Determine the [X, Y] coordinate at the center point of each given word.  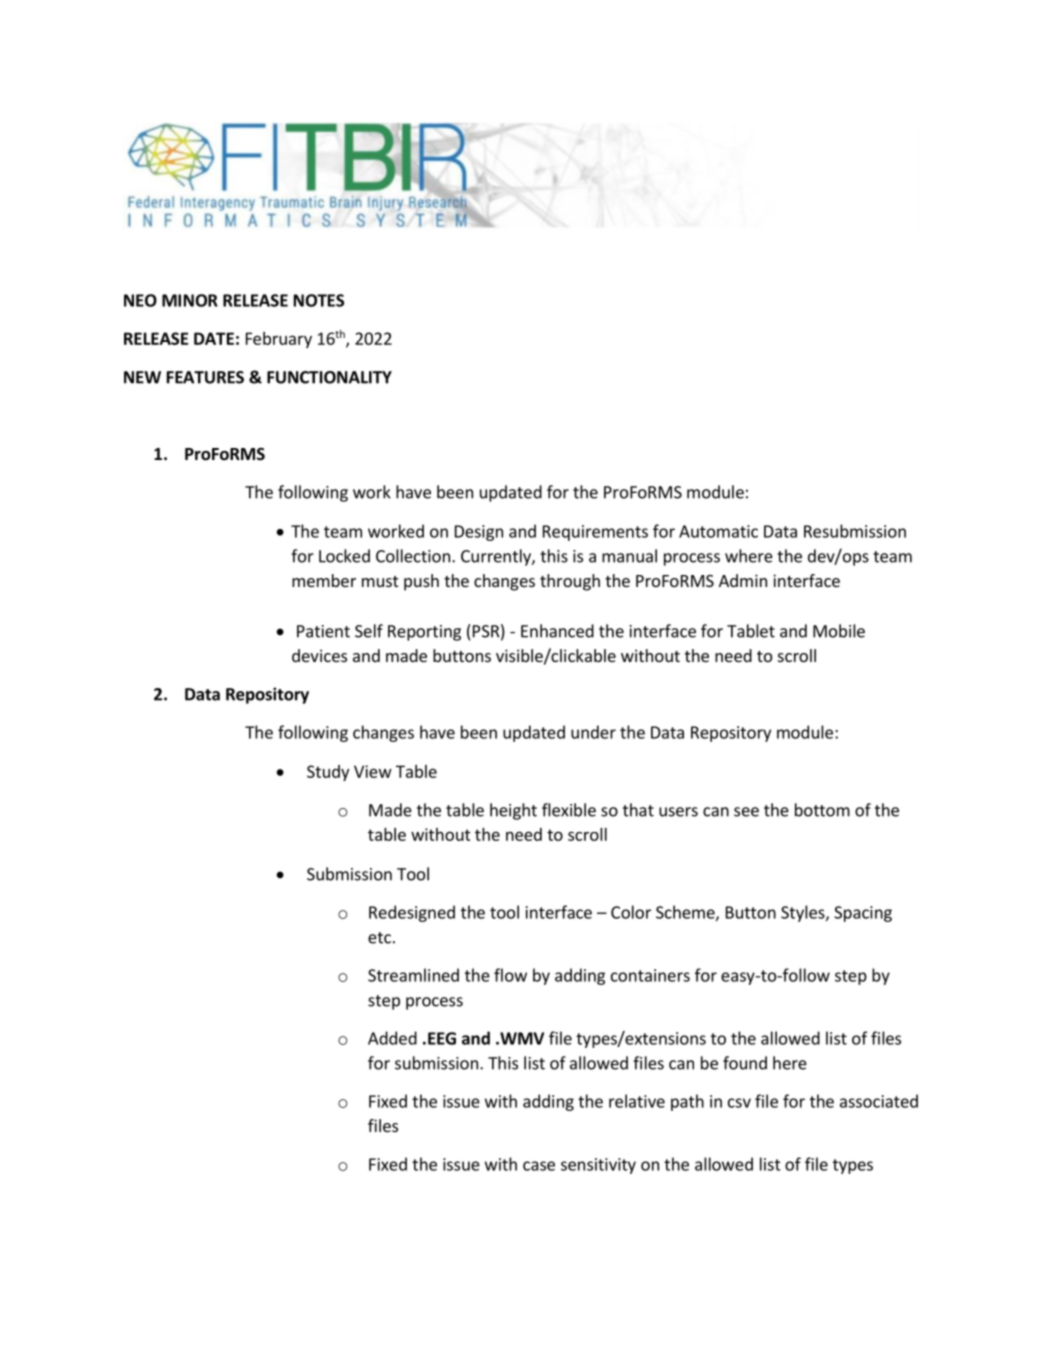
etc [379, 938]
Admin [743, 580]
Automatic [718, 531]
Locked [344, 556]
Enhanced [557, 631]
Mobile [839, 631]
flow [510, 975]
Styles [804, 913]
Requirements [595, 533]
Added [392, 1038]
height [513, 811]
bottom [822, 810]
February [279, 340]
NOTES [319, 300]
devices [319, 655]
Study [328, 773]
